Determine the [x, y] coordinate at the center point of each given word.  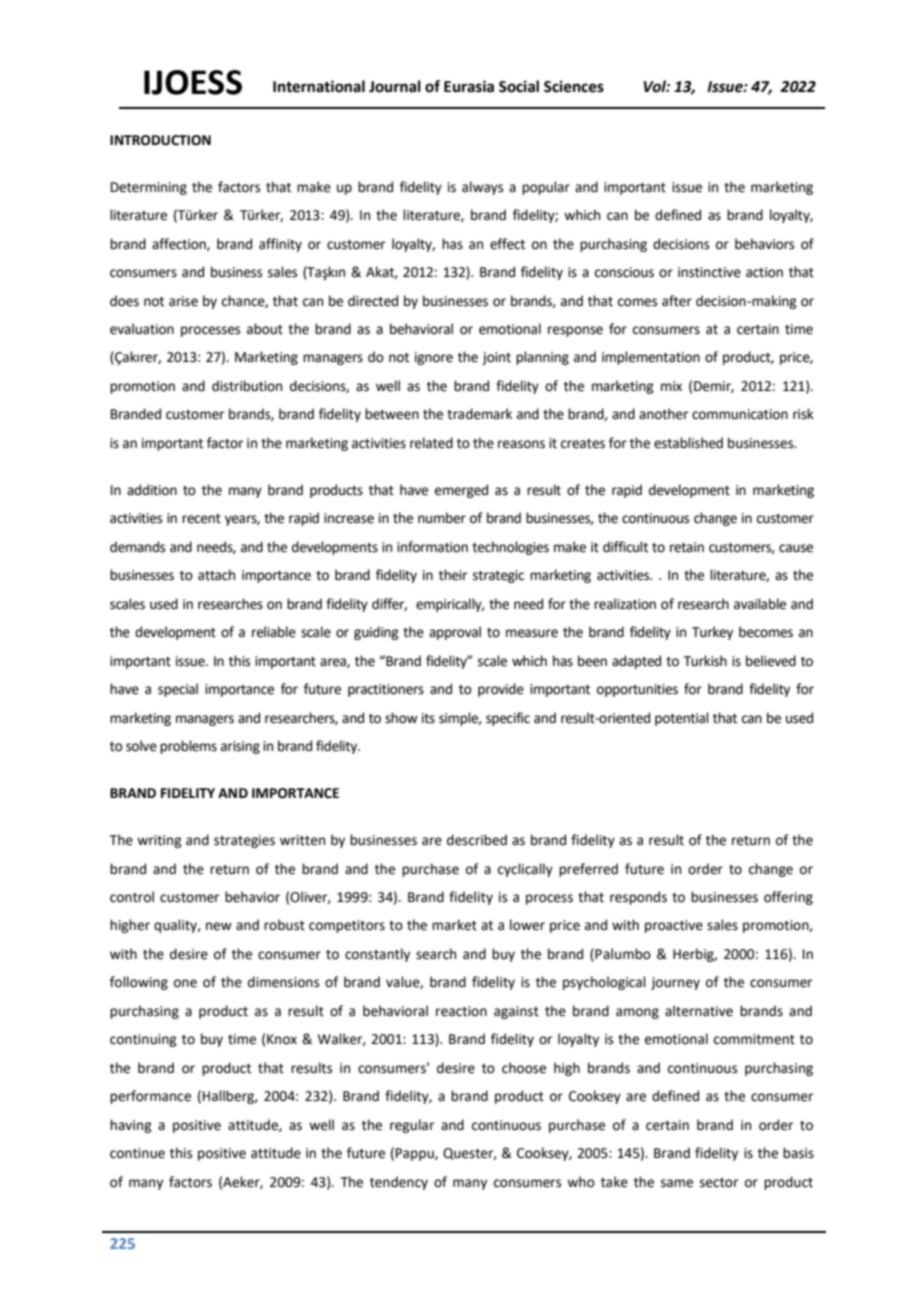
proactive [674, 926]
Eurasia [469, 86]
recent [201, 519]
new [219, 926]
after [677, 301]
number [442, 518]
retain [687, 547]
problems [188, 747]
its [428, 718]
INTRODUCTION [160, 140]
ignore [434, 358]
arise [183, 301]
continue [137, 1153]
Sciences [574, 86]
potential [682, 719]
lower [527, 925]
